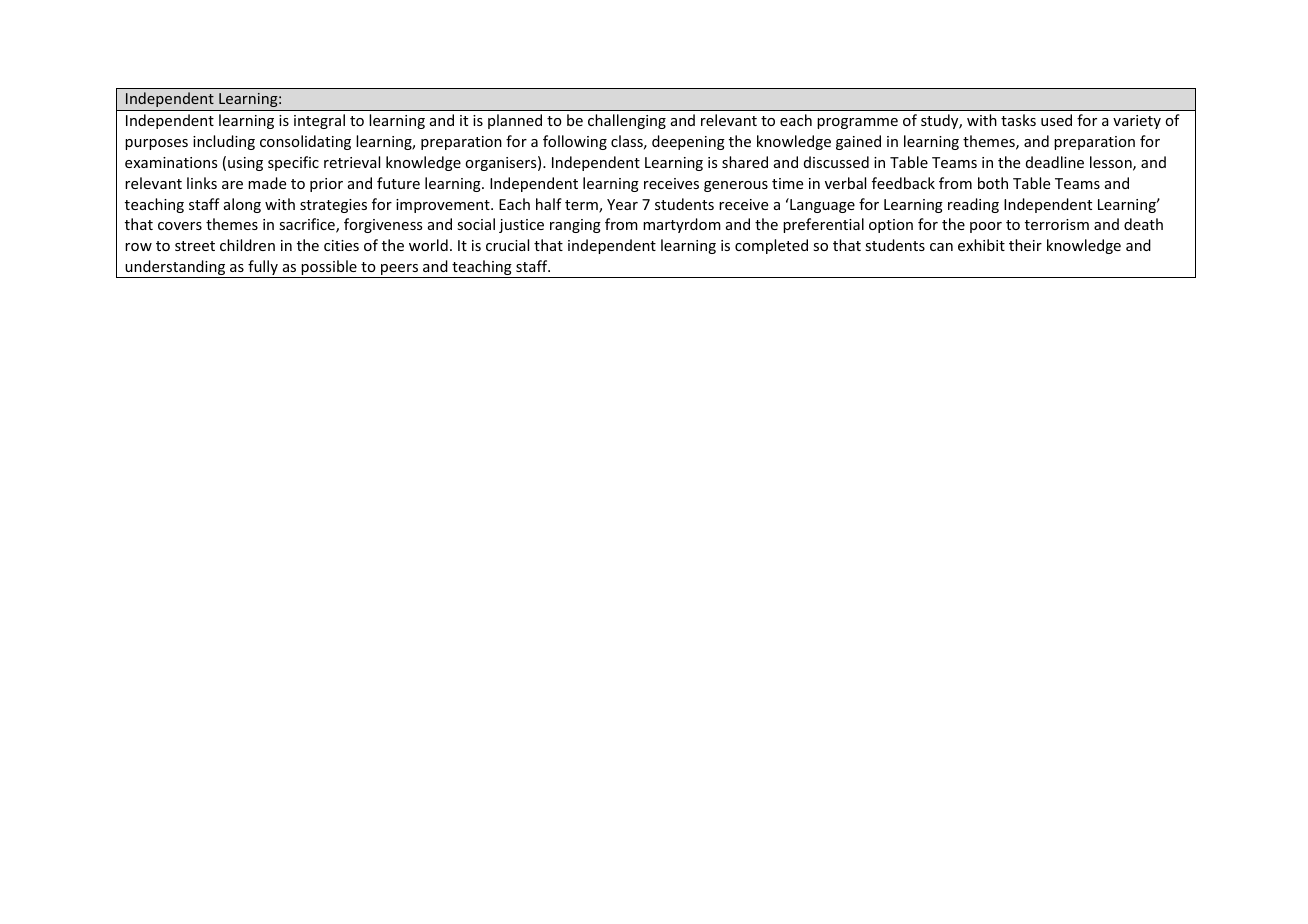  Describe the element at coordinates (319, 121) in the image. I see `integral` at that location.
